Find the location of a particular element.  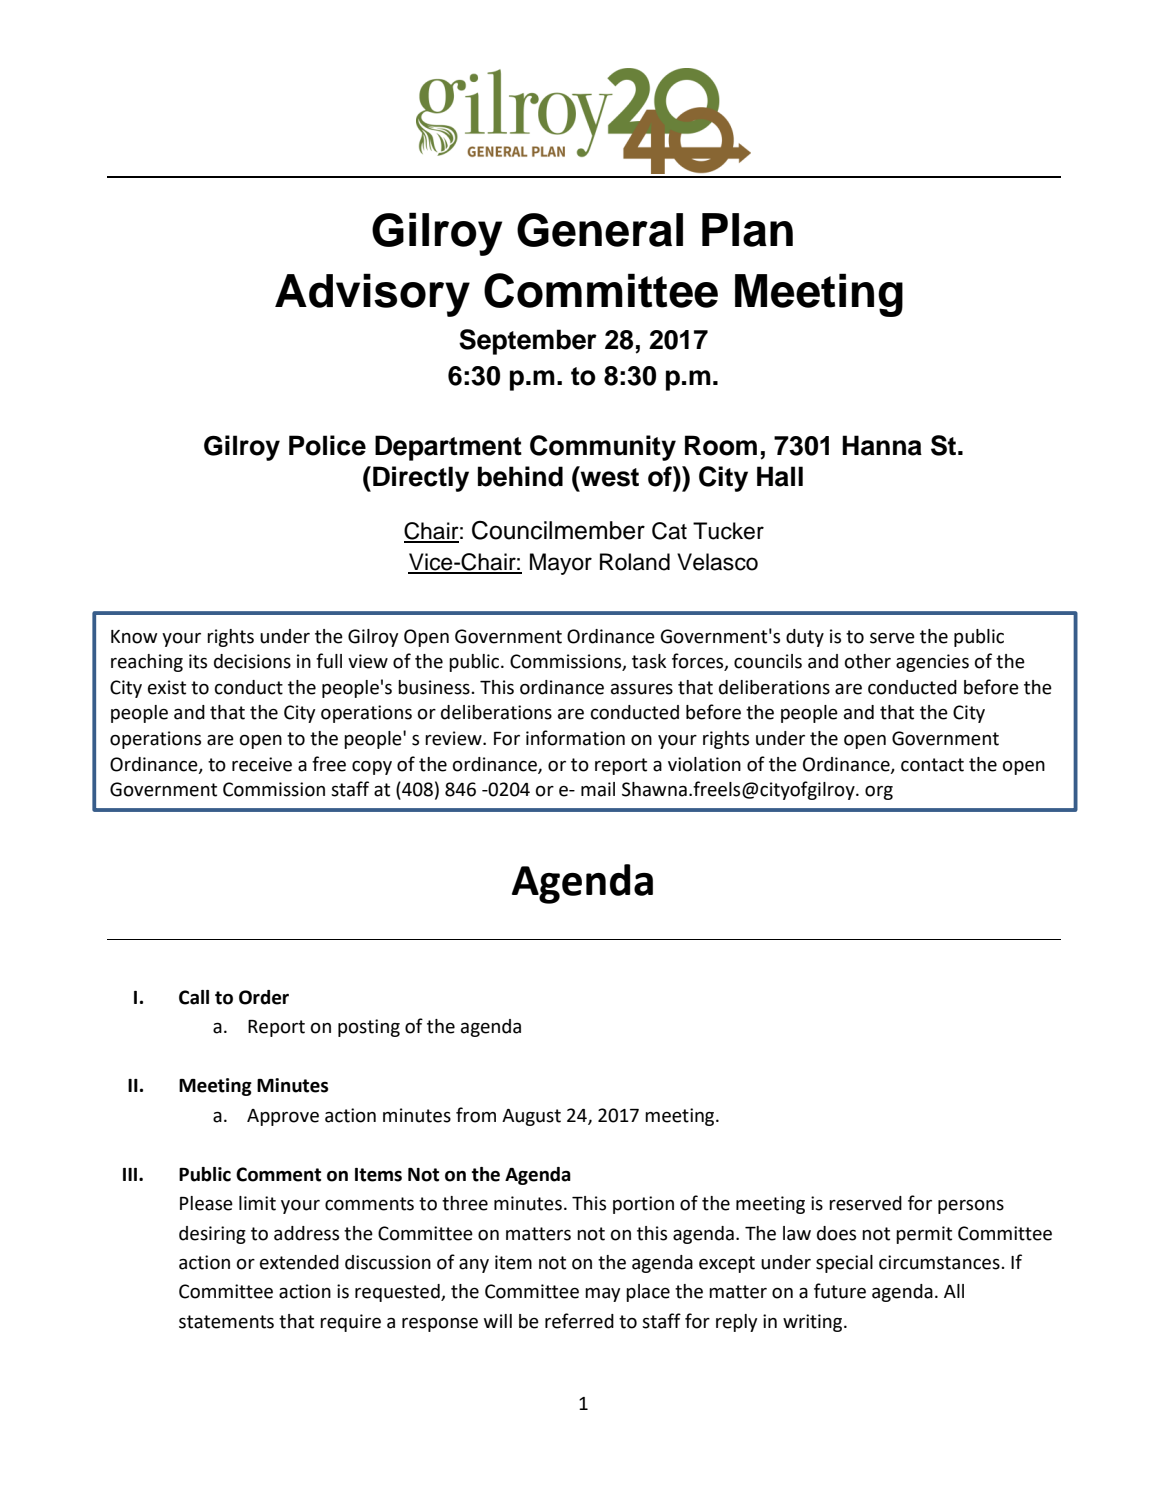

information is located at coordinates (575, 738).
